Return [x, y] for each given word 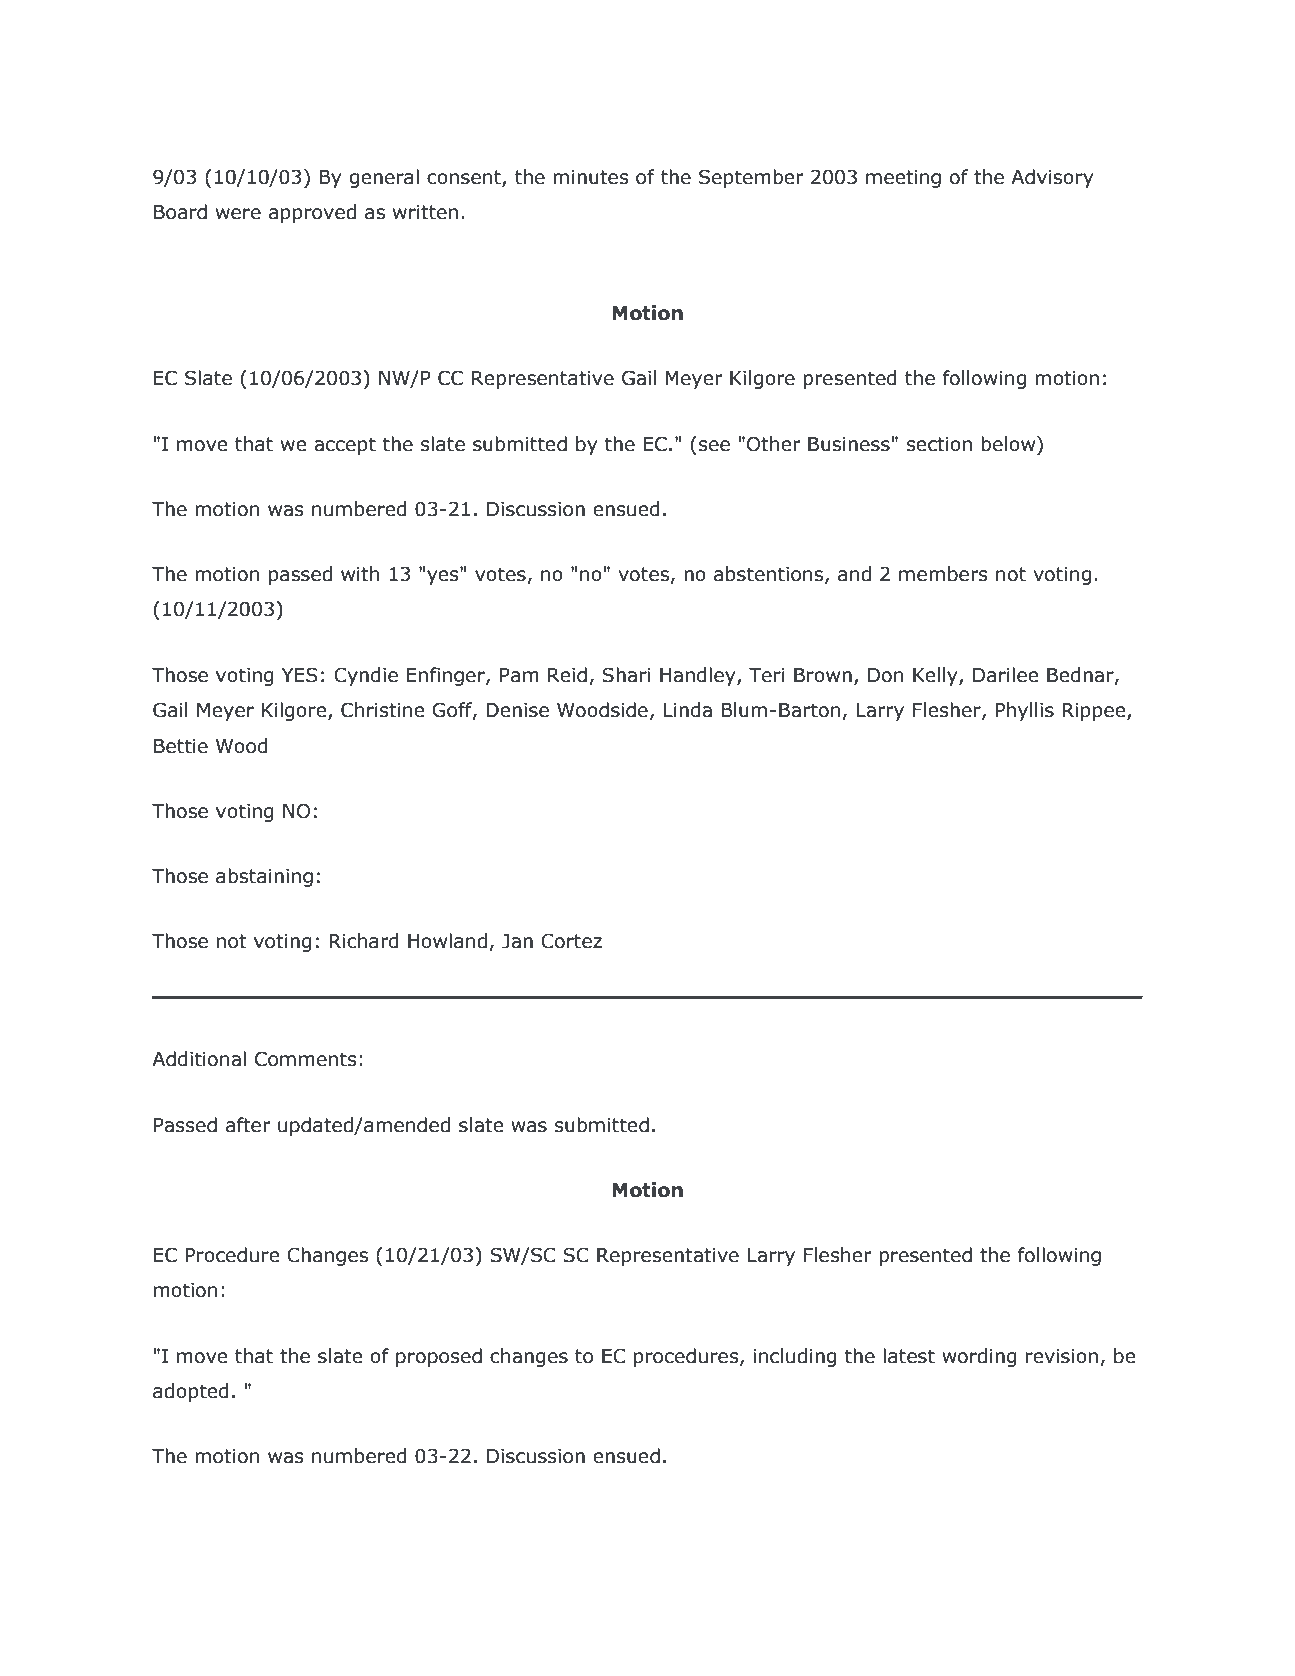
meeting [903, 179]
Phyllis [1024, 711]
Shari [626, 675]
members [943, 574]
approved [312, 213]
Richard [364, 941]
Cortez [571, 941]
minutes [591, 177]
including [795, 1357]
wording [979, 1357]
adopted [191, 1392]
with [360, 574]
